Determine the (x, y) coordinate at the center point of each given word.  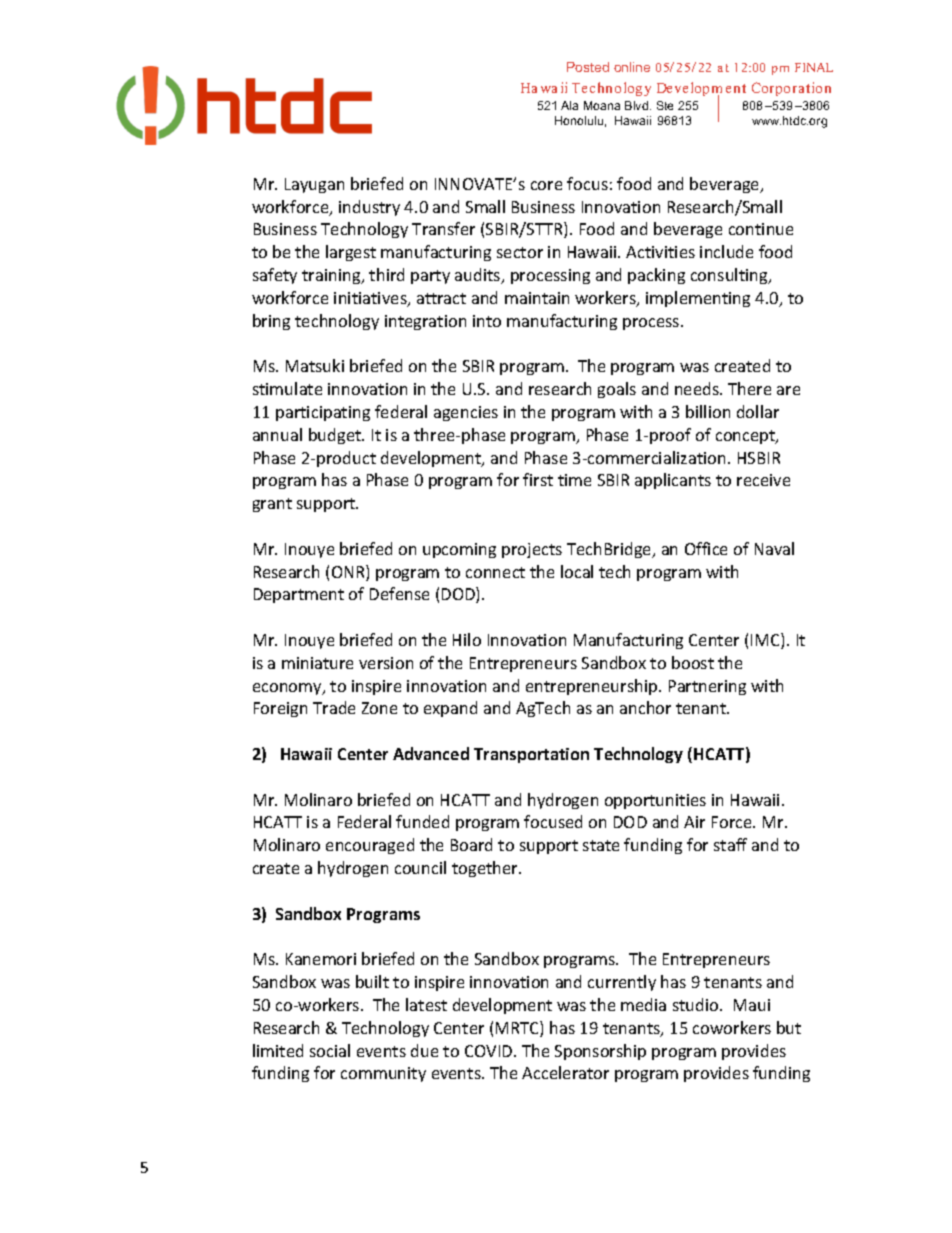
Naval (774, 548)
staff (730, 844)
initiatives (371, 299)
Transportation (531, 755)
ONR (349, 573)
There (749, 388)
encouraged (370, 846)
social (330, 1050)
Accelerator (565, 1072)
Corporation (791, 89)
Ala (569, 105)
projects (532, 550)
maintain (537, 298)
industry (369, 208)
